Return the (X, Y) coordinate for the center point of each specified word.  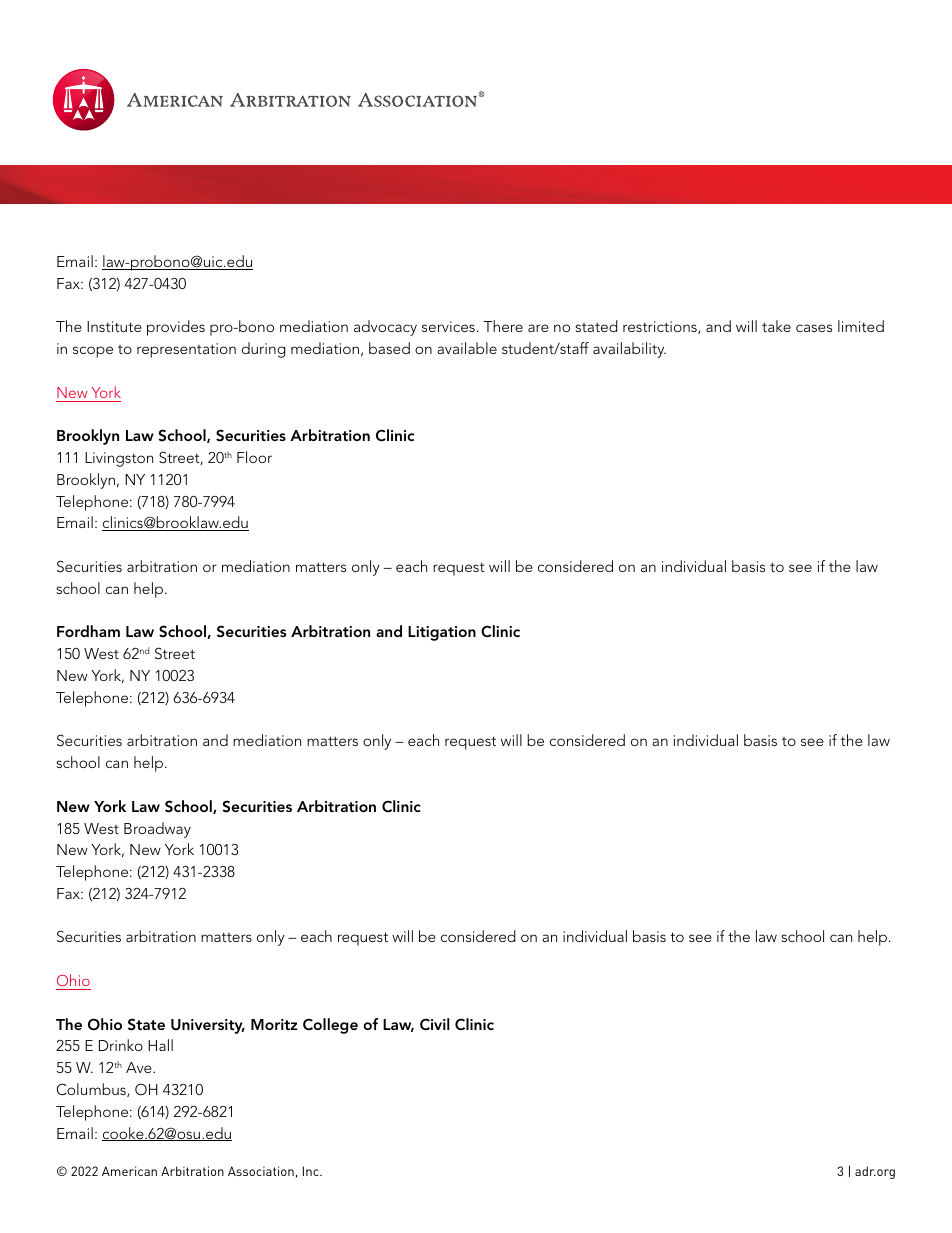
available (467, 348)
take (776, 326)
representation (186, 350)
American (129, 1171)
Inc (312, 1171)
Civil (435, 1024)
